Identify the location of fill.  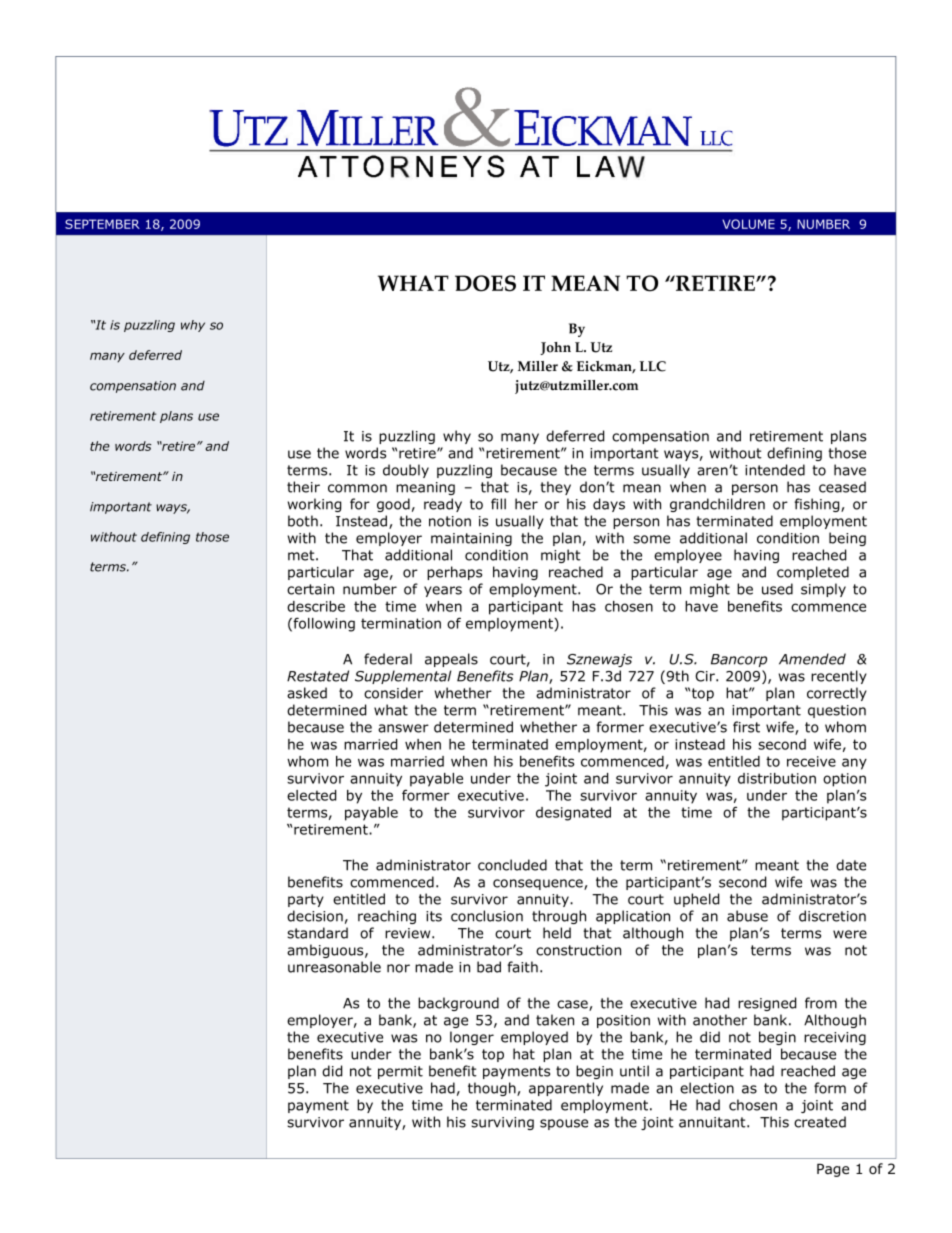
(498, 504).
